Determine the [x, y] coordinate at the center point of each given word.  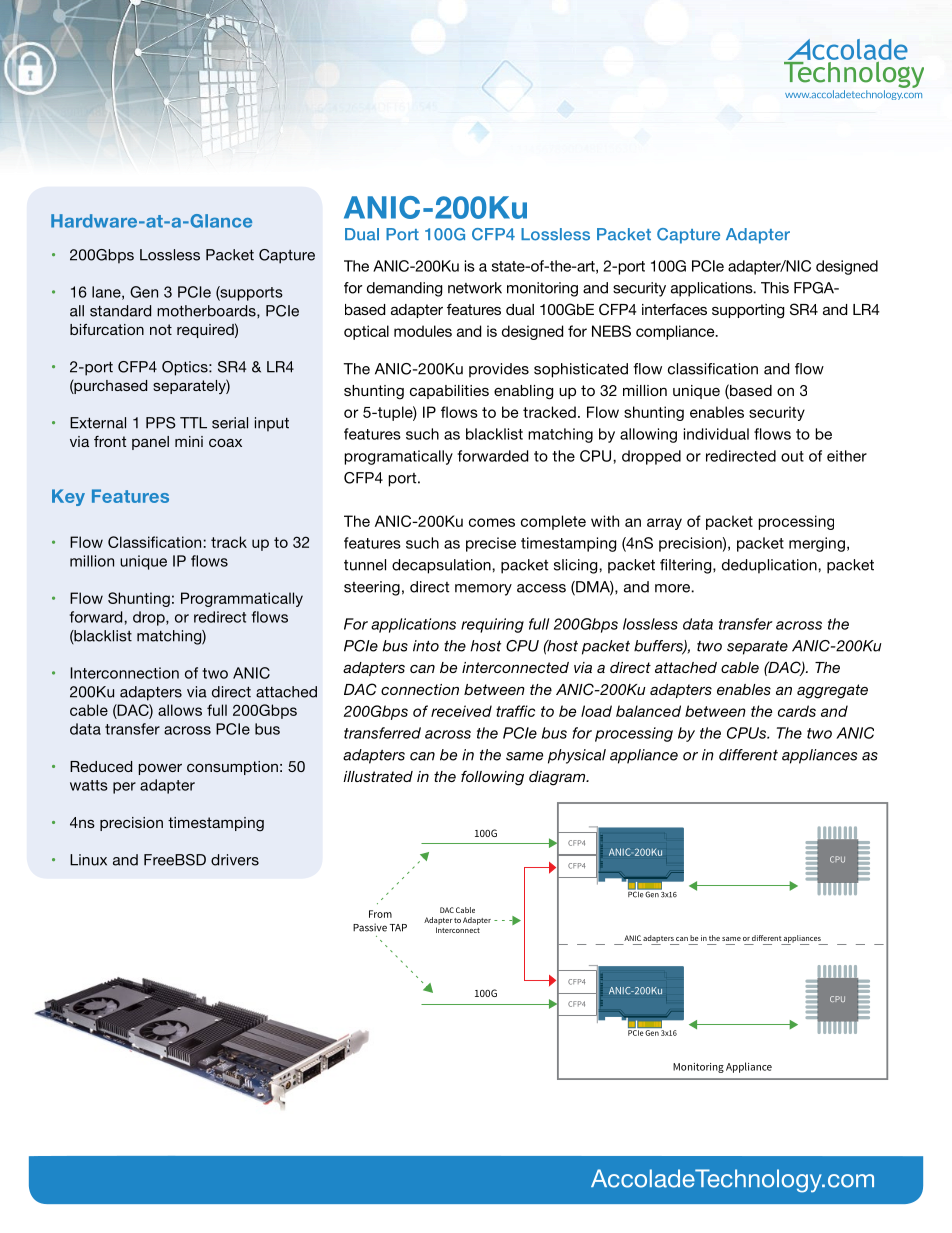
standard [120, 311]
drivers [235, 860]
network [475, 288]
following [492, 778]
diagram [558, 778]
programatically [398, 457]
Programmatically [242, 599]
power [160, 769]
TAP [398, 928]
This [775, 288]
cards [797, 711]
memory [483, 590]
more [673, 588]
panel [150, 443]
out [792, 456]
